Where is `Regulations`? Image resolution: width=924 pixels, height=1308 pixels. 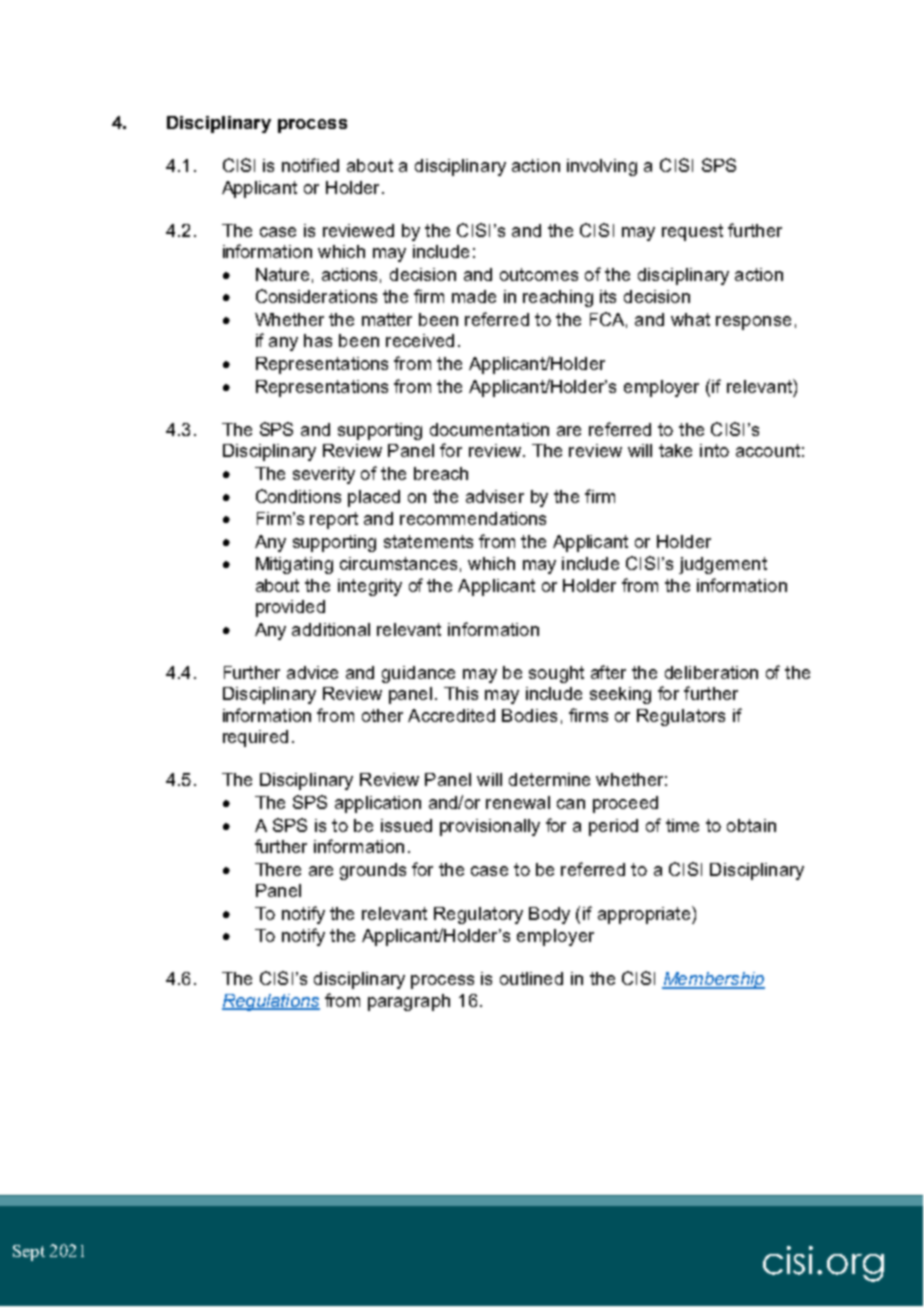
Regulations is located at coordinates (271, 1002).
